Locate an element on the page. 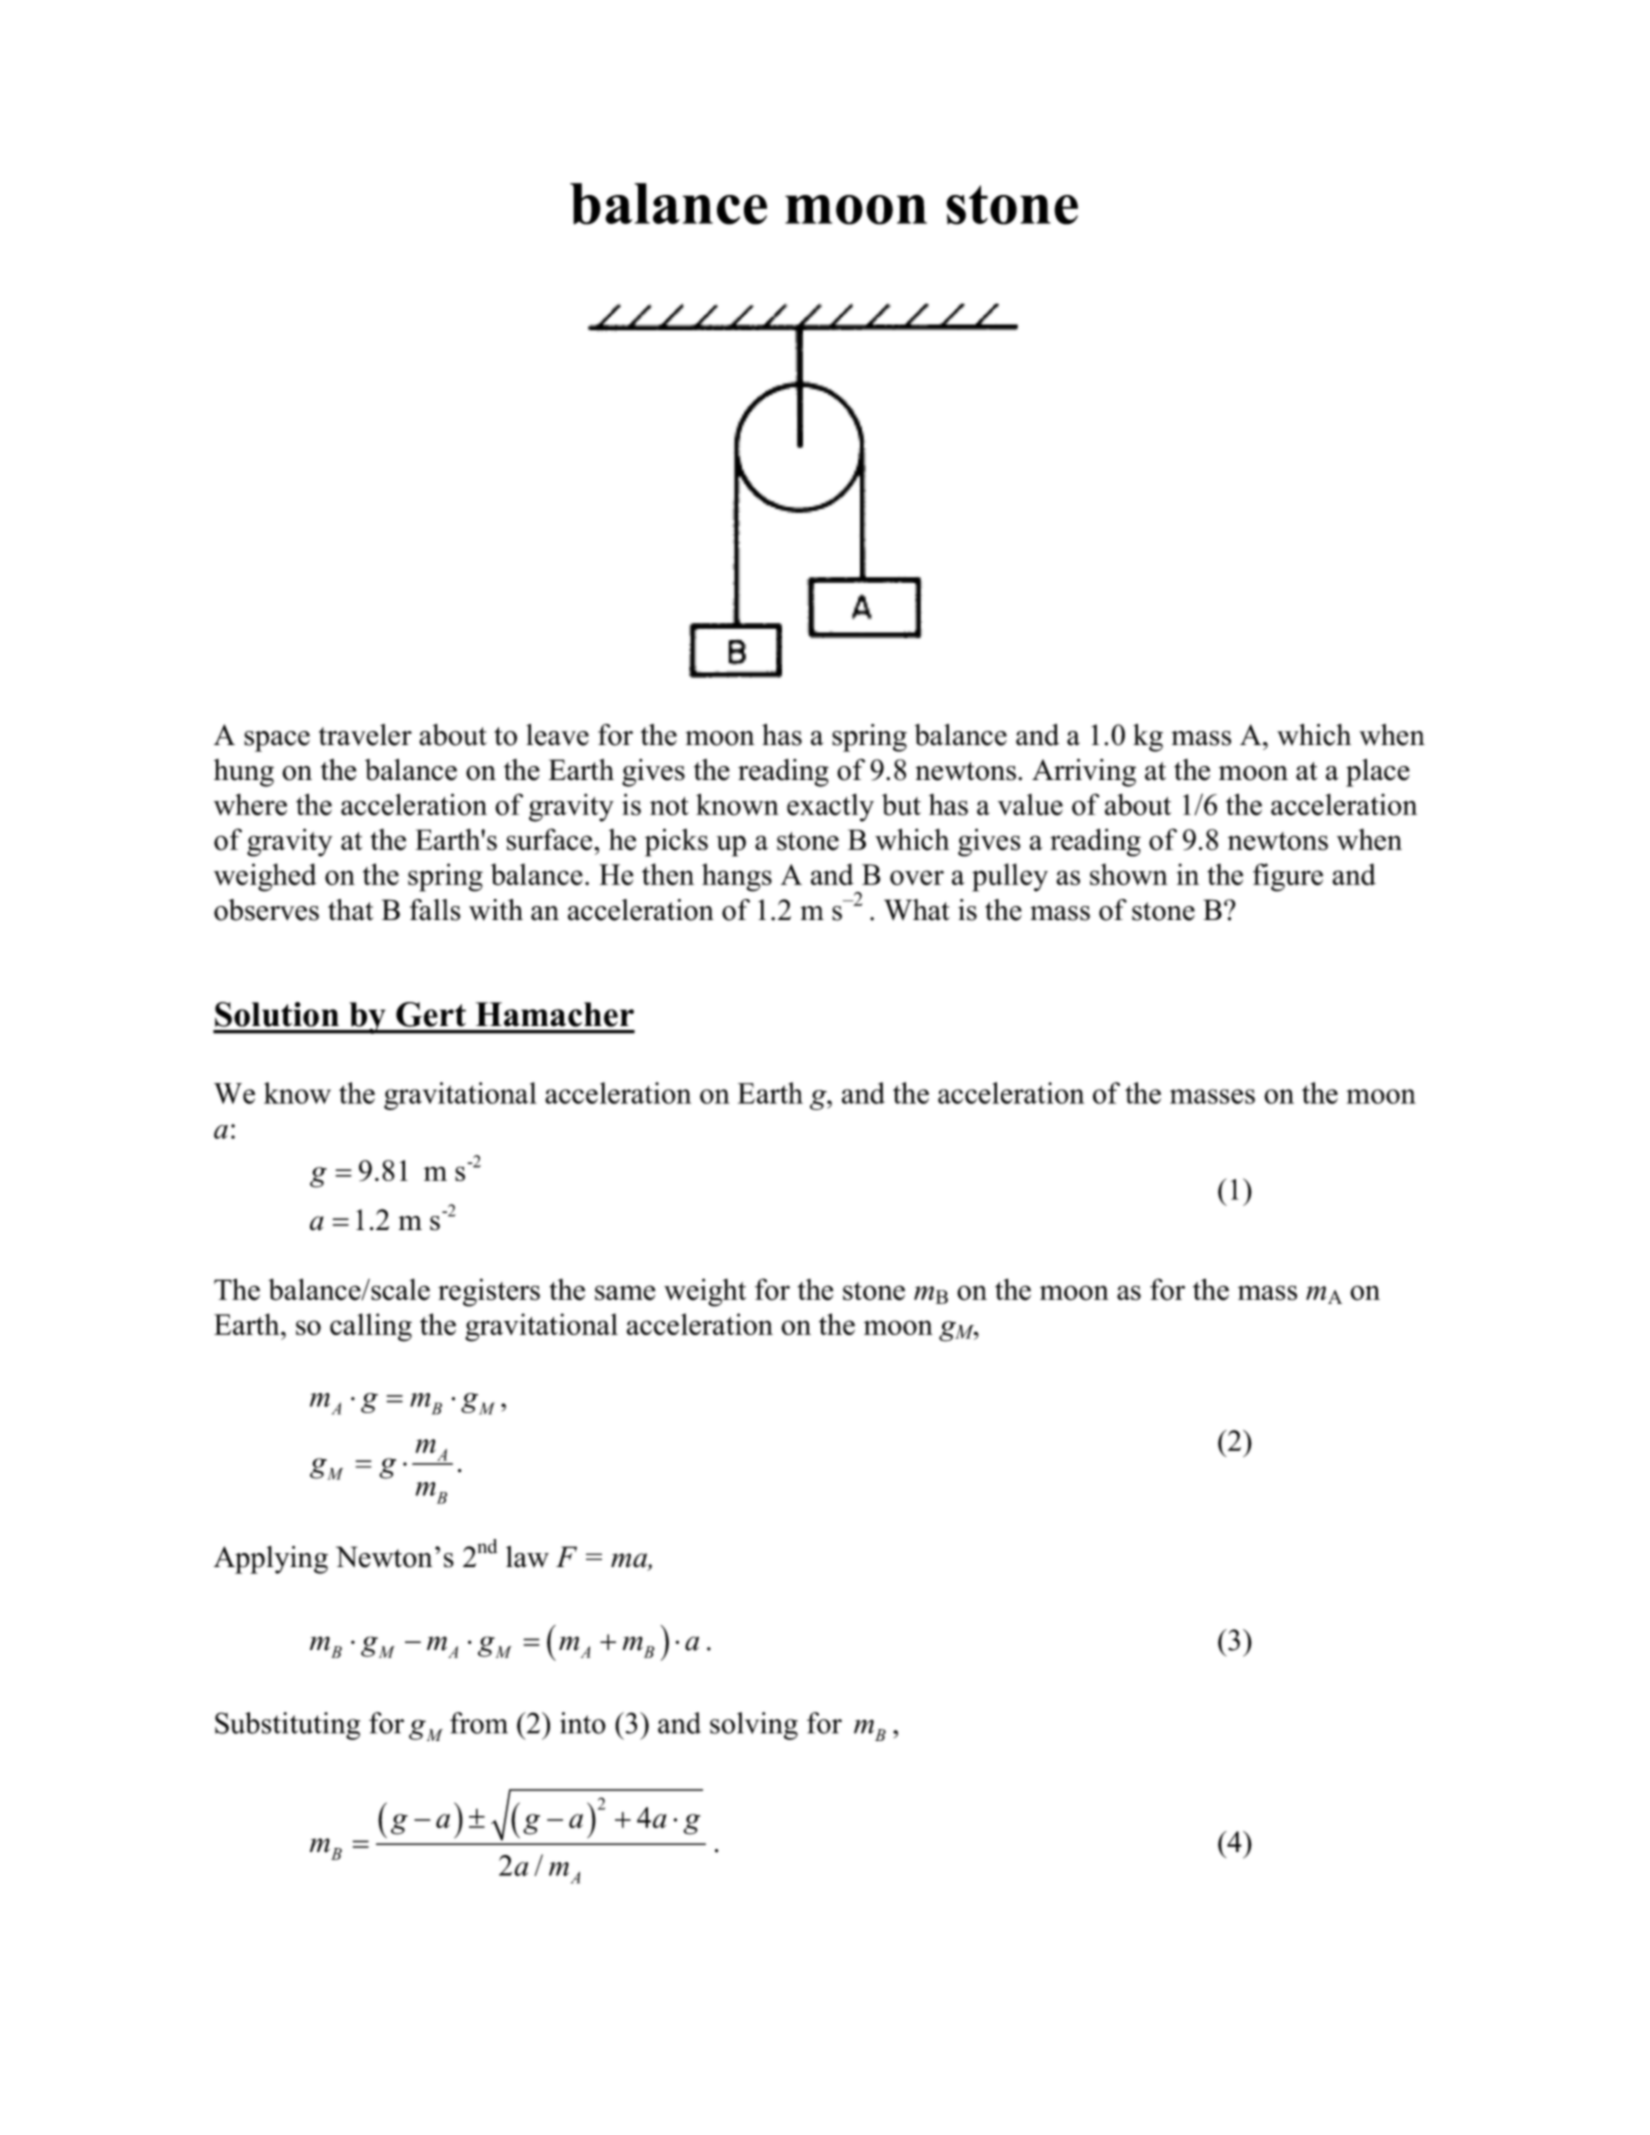  from is located at coordinates (479, 1723).
